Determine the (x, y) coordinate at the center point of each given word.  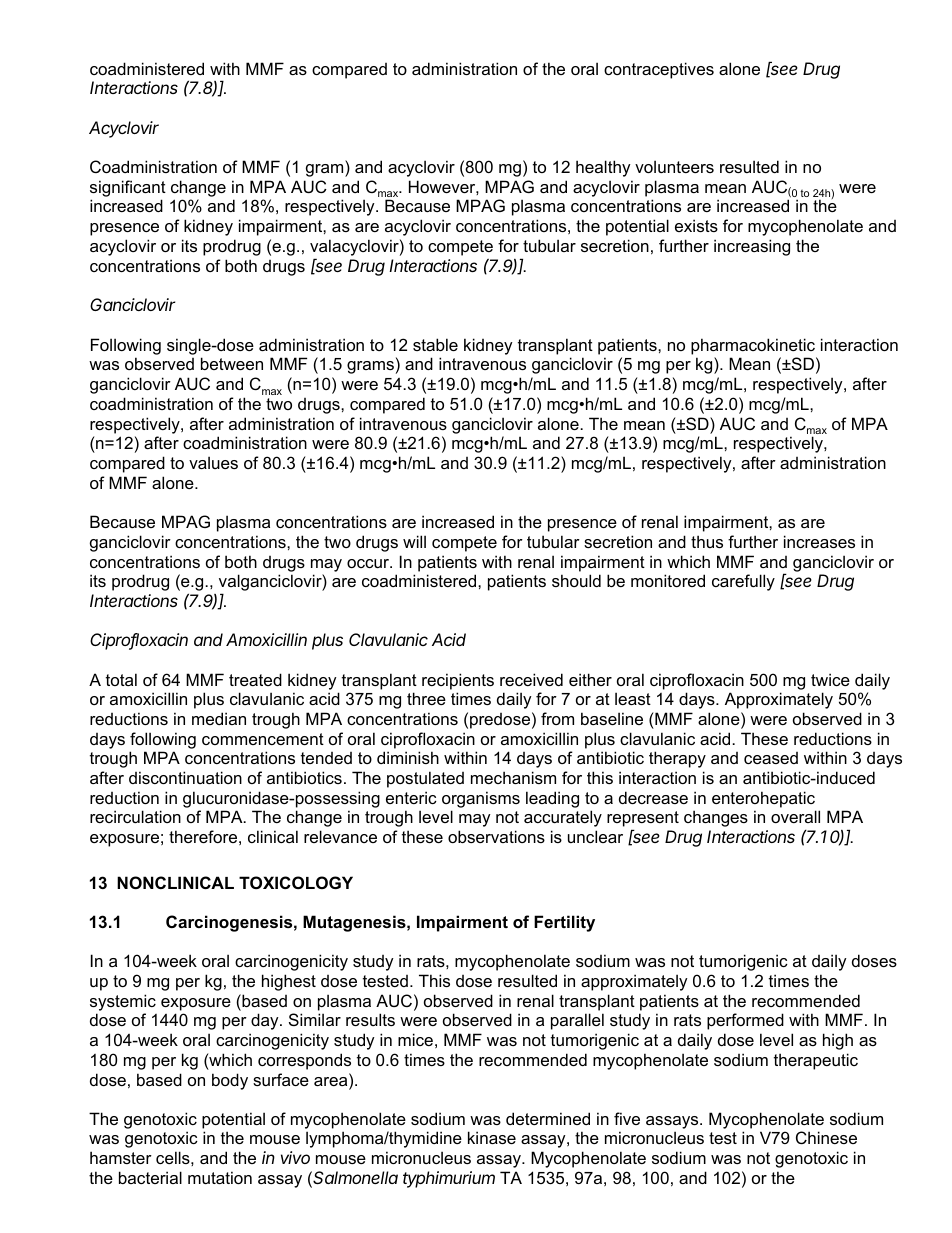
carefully (743, 582)
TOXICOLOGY (296, 882)
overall (795, 816)
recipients (458, 681)
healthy (603, 168)
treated (255, 679)
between (232, 363)
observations (496, 836)
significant (128, 188)
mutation (220, 1177)
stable (435, 344)
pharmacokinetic (753, 346)
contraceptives (659, 70)
